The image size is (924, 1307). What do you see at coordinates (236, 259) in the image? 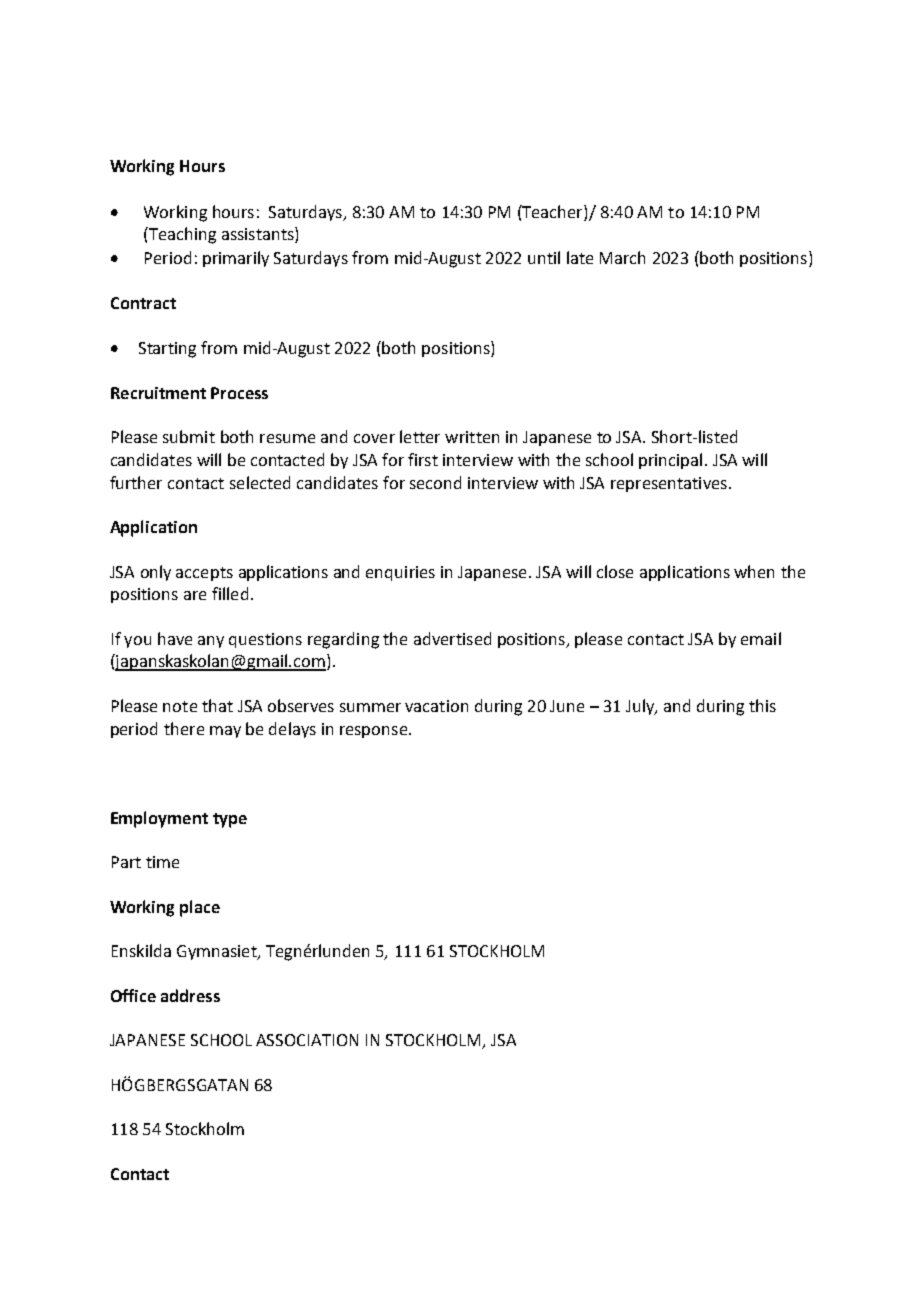
I see `primarily` at bounding box center [236, 259].
